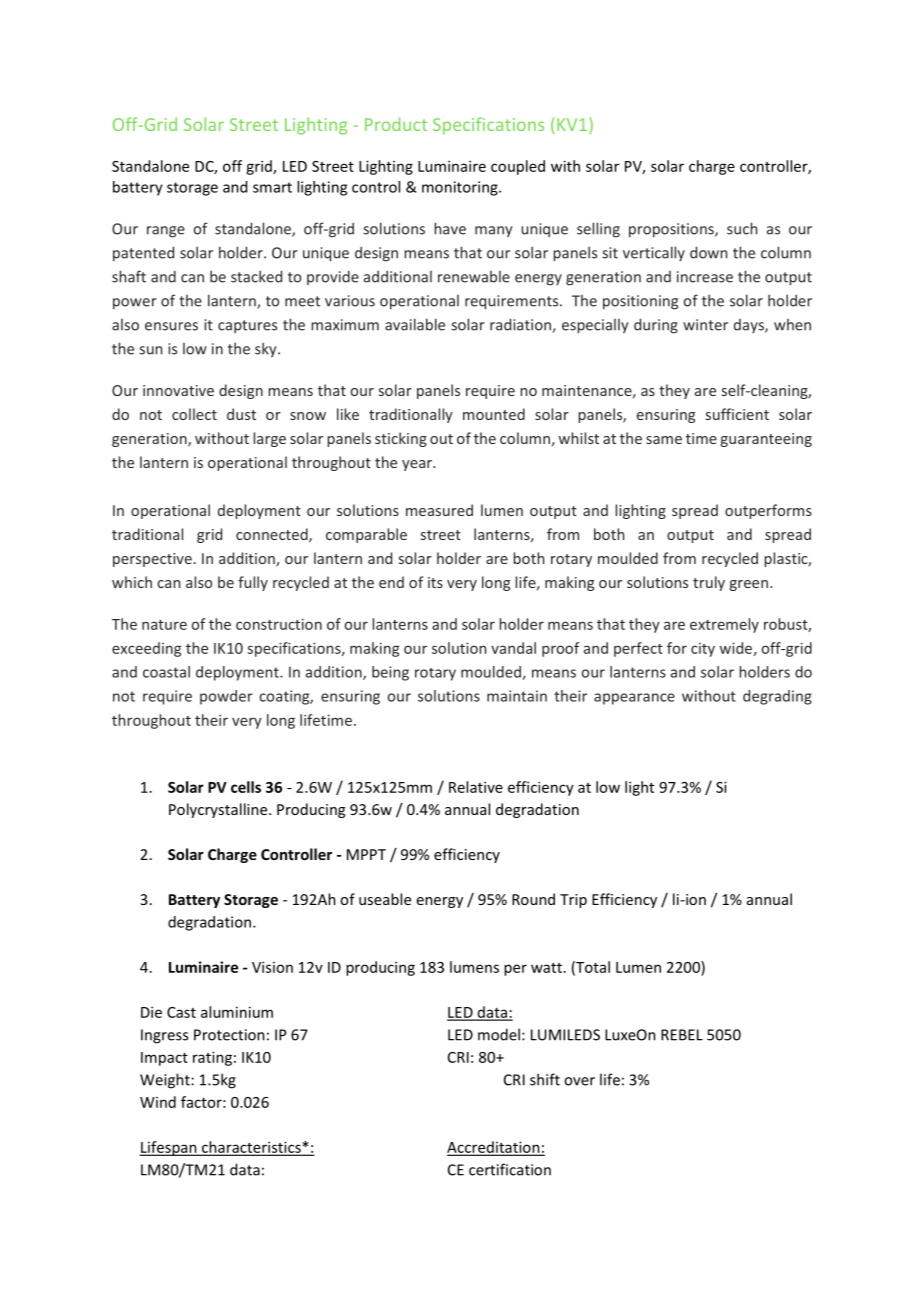  I want to click on Trip, so click(573, 901).
